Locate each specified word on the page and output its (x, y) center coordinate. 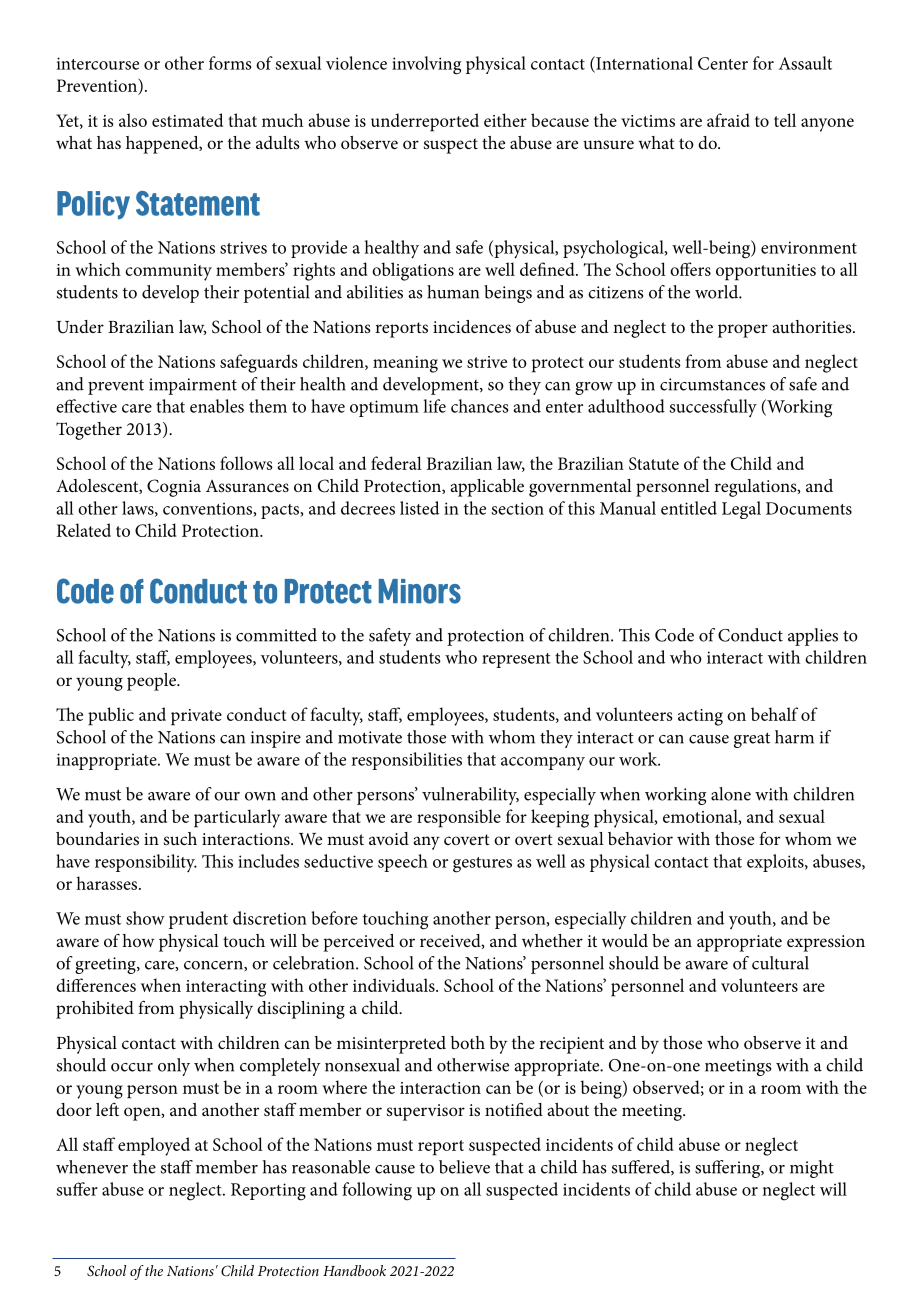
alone (731, 794)
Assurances (247, 486)
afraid (728, 120)
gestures (482, 865)
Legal (741, 510)
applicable (487, 488)
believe (464, 1167)
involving (426, 65)
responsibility (146, 863)
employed (154, 1146)
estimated (187, 120)
